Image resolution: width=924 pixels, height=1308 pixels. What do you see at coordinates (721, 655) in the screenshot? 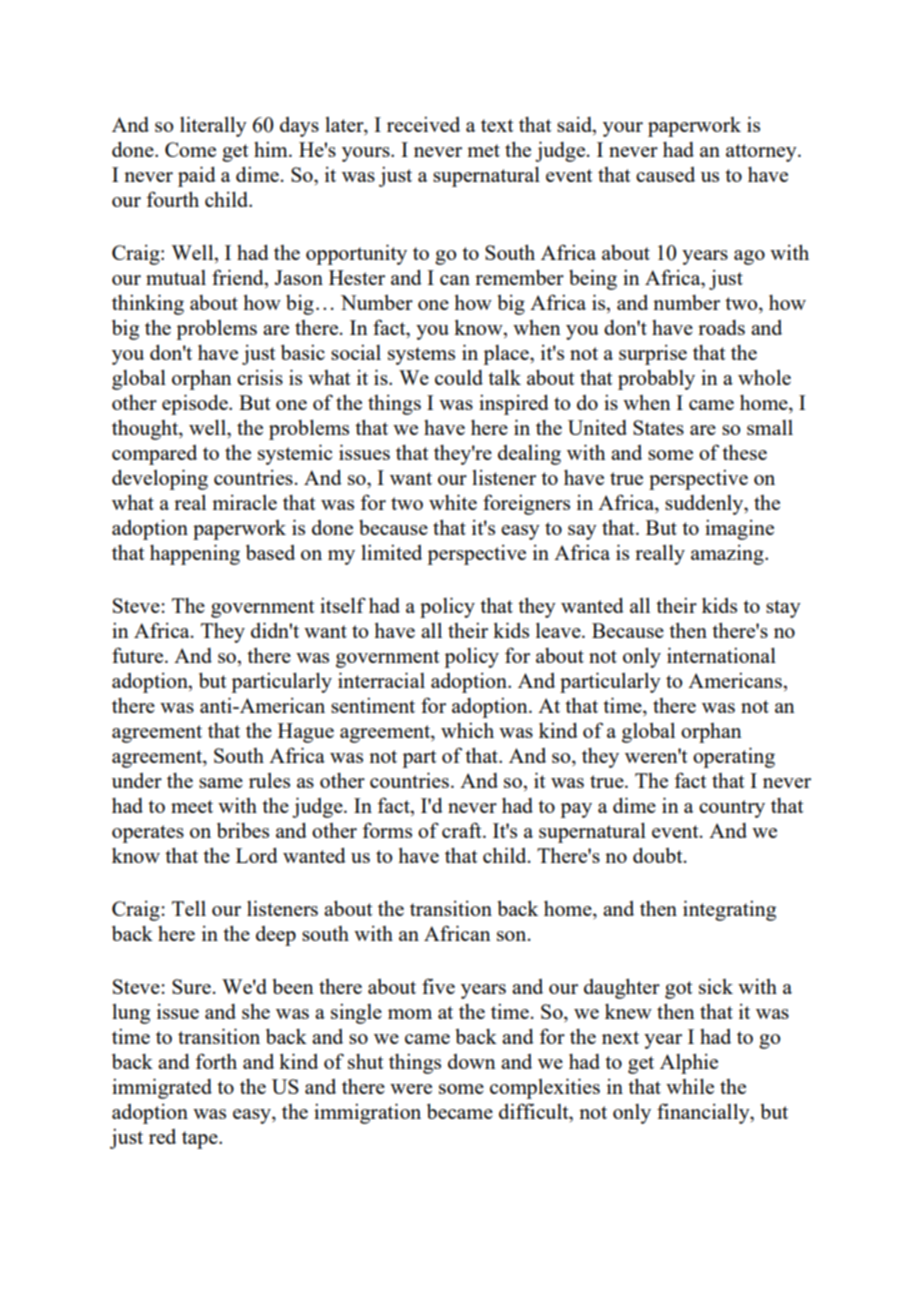
I see `international` at bounding box center [721, 655].
